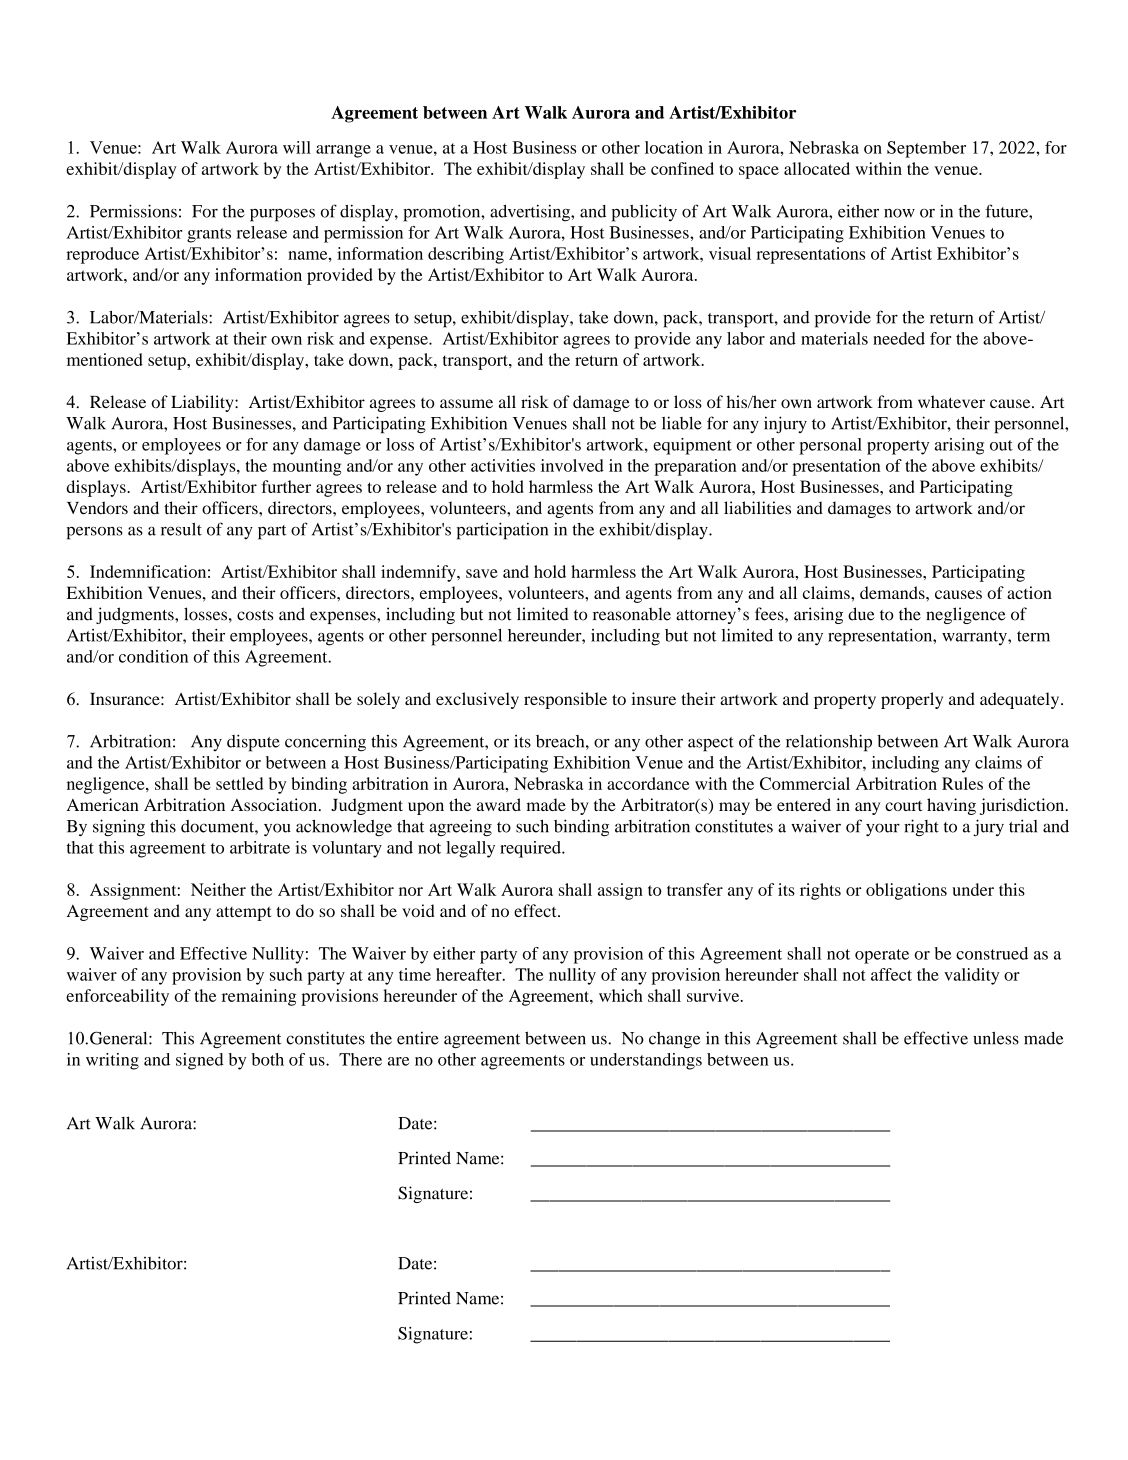 This page has height=1460, width=1128. I want to click on which, so click(621, 995).
